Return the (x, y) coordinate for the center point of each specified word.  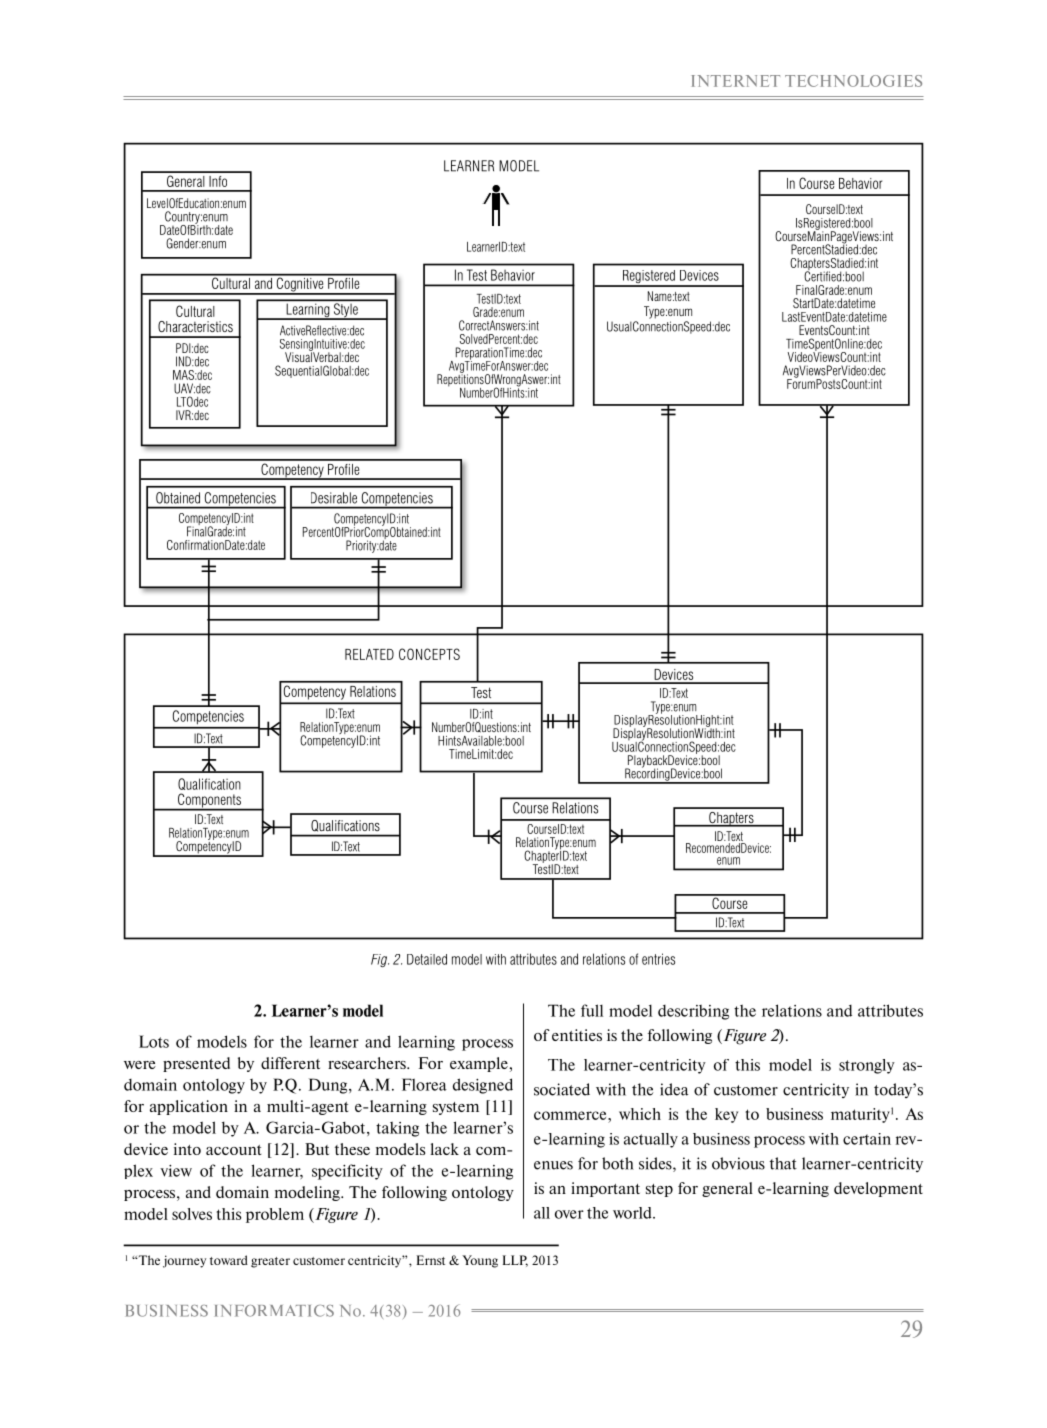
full (592, 1010)
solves (192, 1214)
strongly (867, 1066)
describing (693, 1012)
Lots (154, 1041)
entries (658, 959)
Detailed (427, 959)
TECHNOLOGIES (853, 81)
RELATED (369, 654)
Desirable (334, 498)
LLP (515, 1261)
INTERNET (736, 81)
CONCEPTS (429, 654)
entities (577, 1035)
